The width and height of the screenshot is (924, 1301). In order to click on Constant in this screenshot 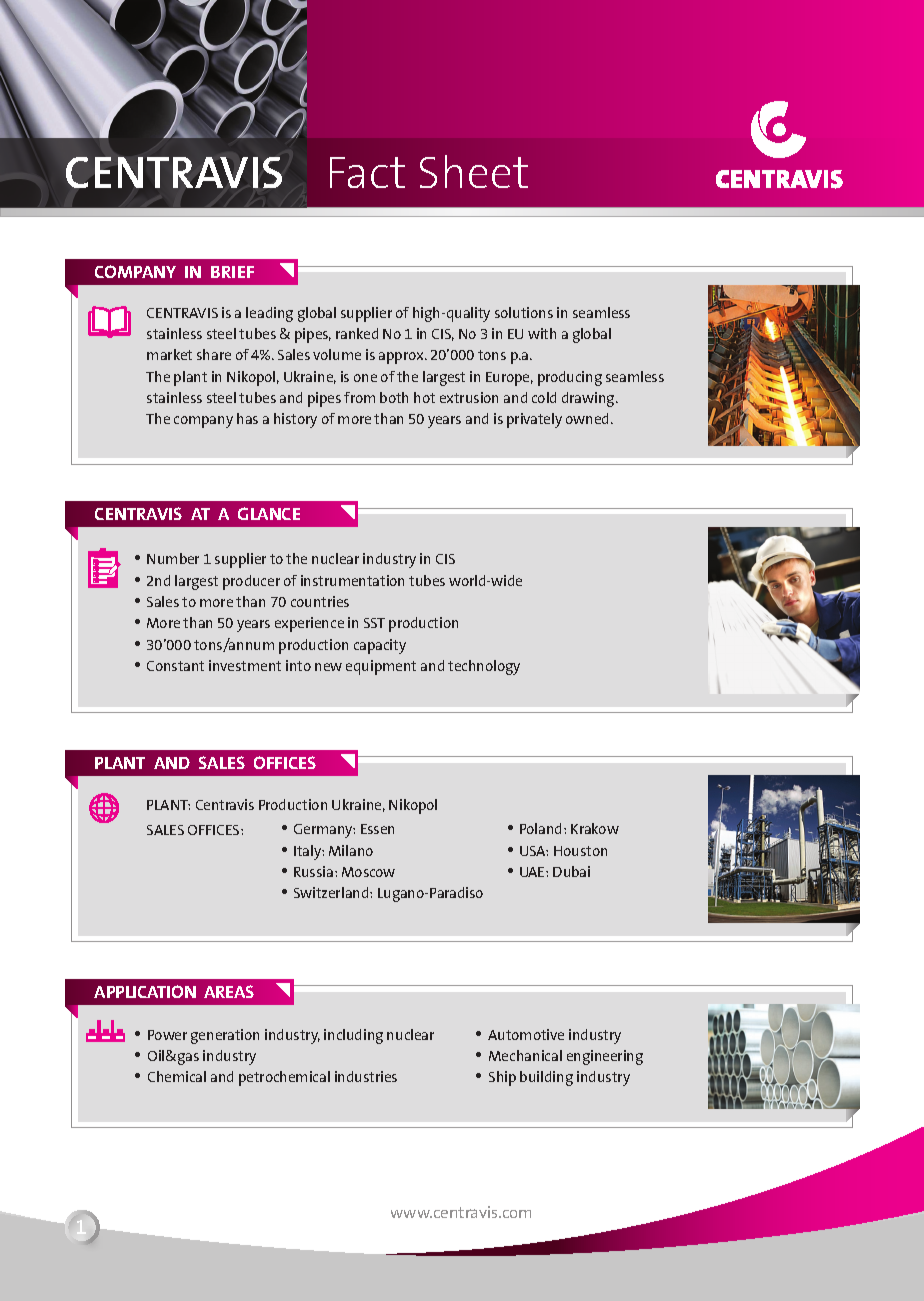, I will do `click(175, 666)`.
